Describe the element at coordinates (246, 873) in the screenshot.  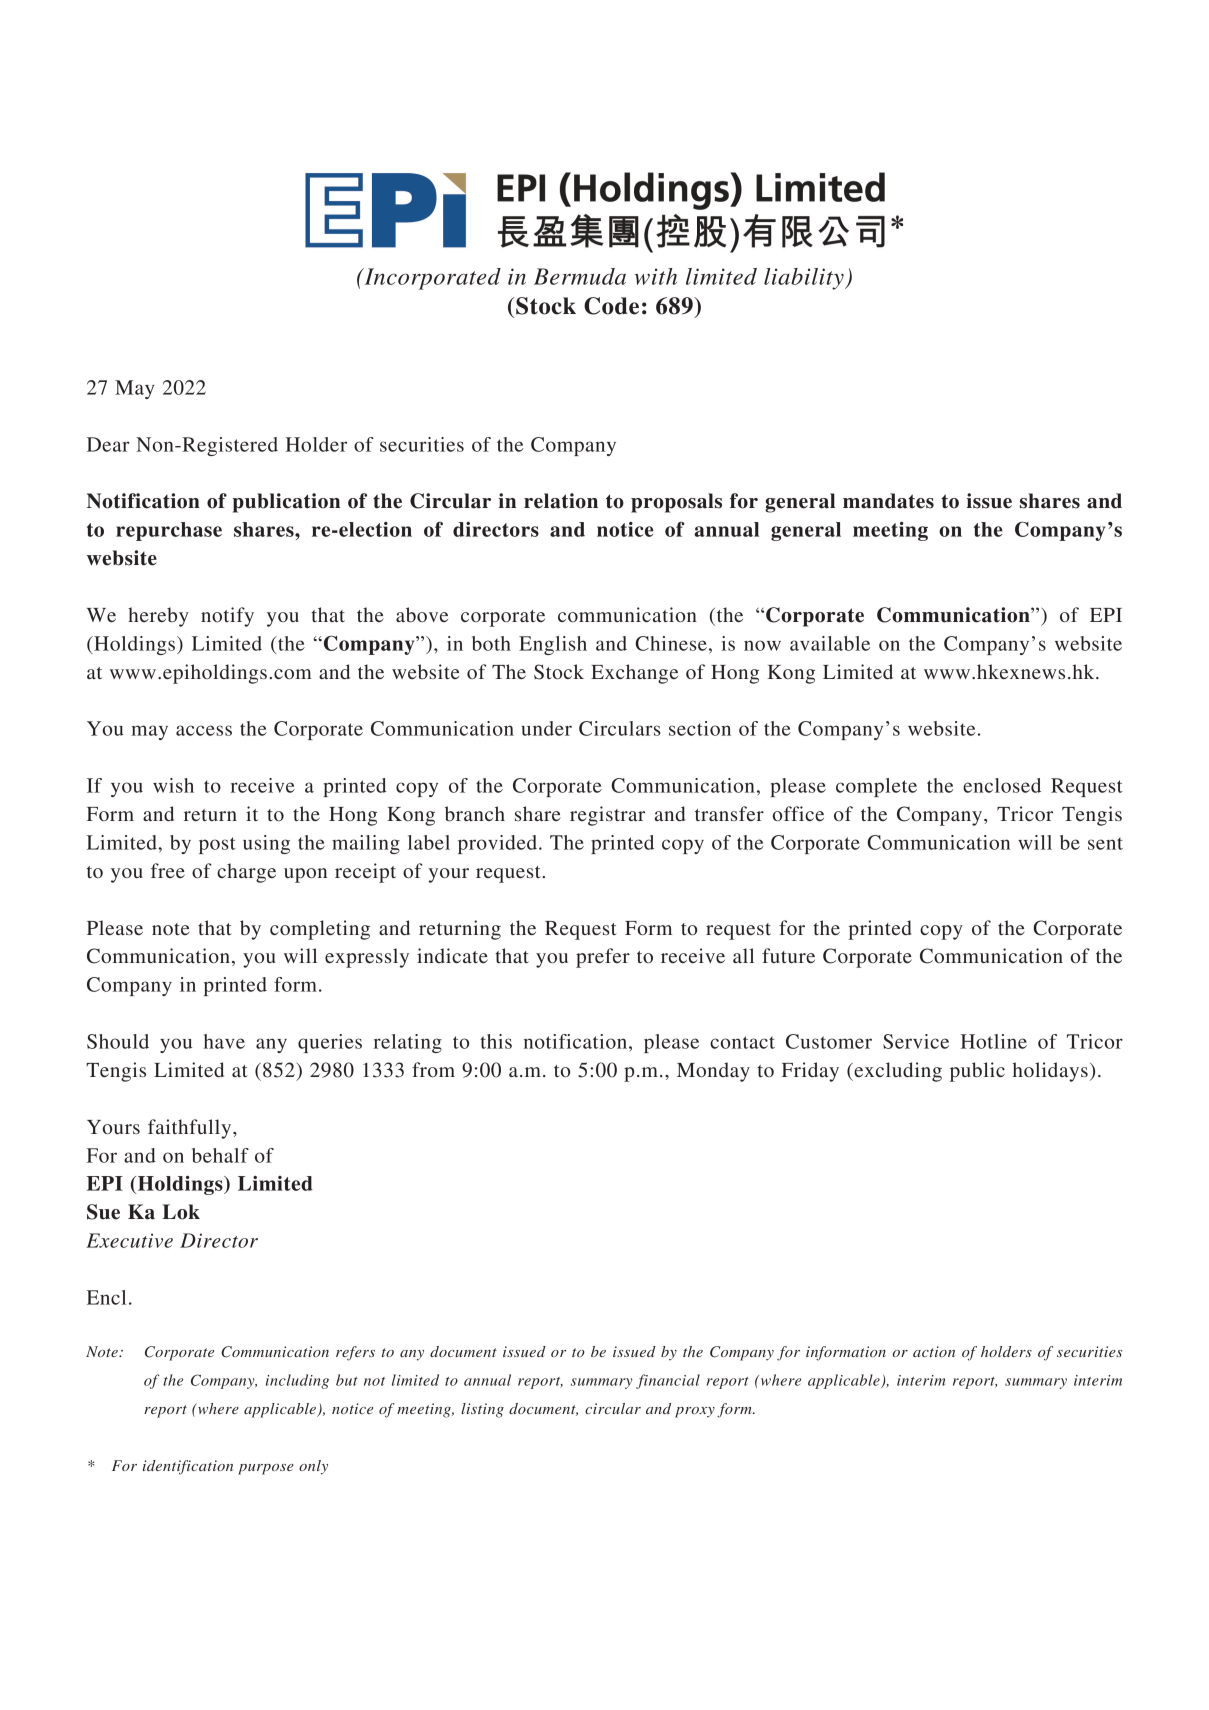
I see `charge` at that location.
